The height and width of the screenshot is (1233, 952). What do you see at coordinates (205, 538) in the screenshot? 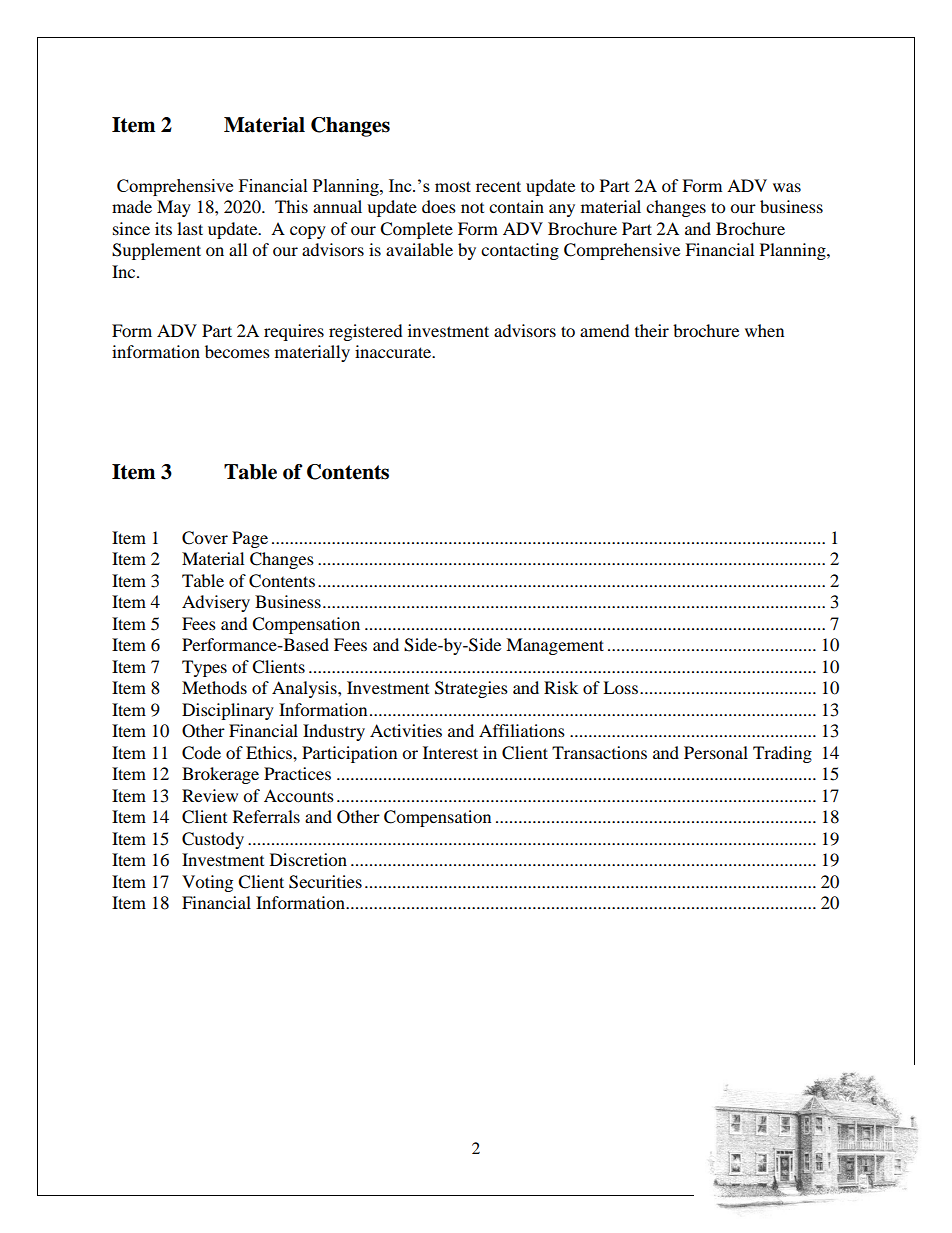
I see `Cover` at bounding box center [205, 538].
